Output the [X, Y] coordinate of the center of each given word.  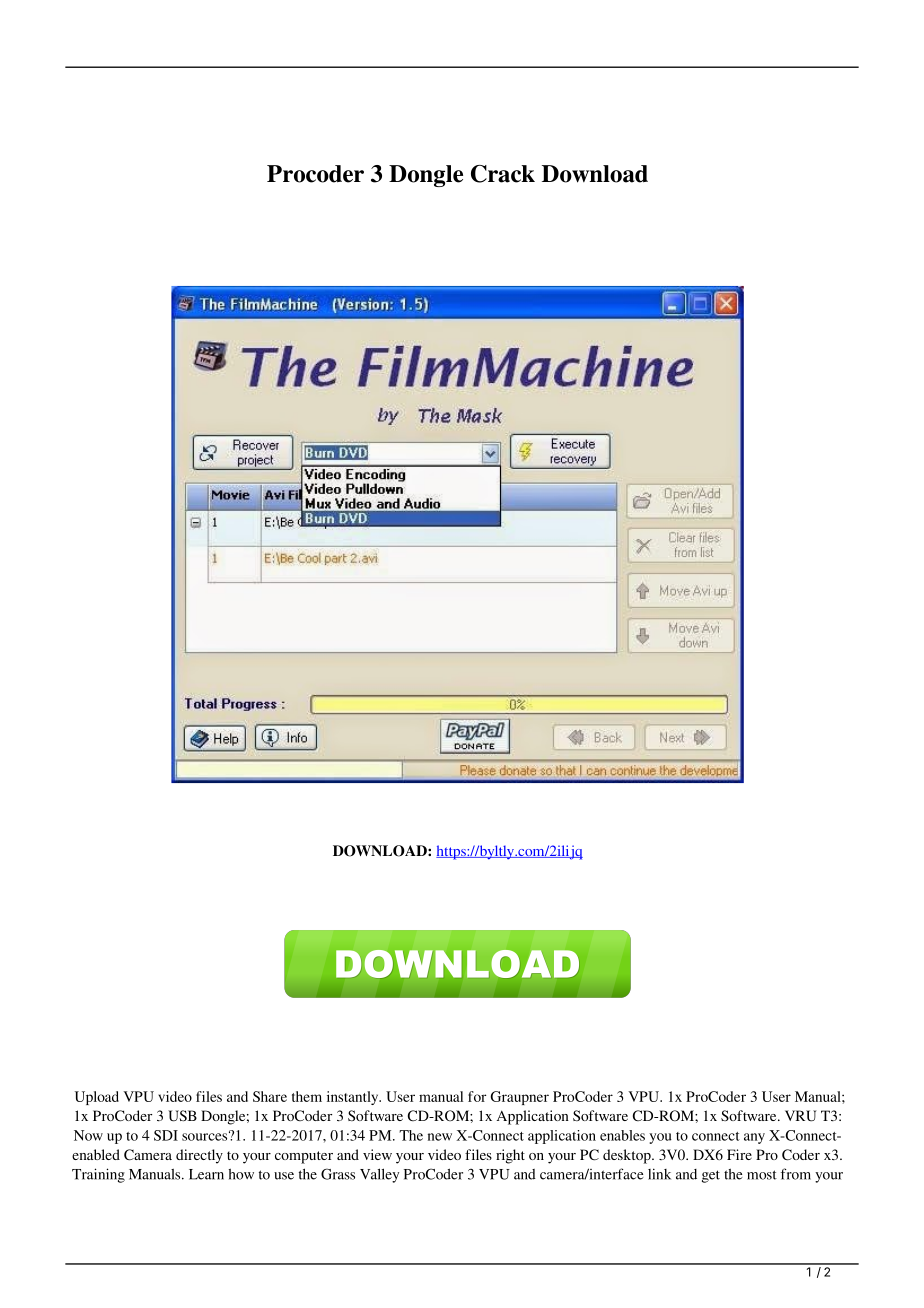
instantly [354, 1098]
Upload [97, 1098]
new [440, 1137]
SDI [166, 1135]
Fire [739, 1154]
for [477, 1096]
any [754, 1138]
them [307, 1096]
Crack [503, 174]
